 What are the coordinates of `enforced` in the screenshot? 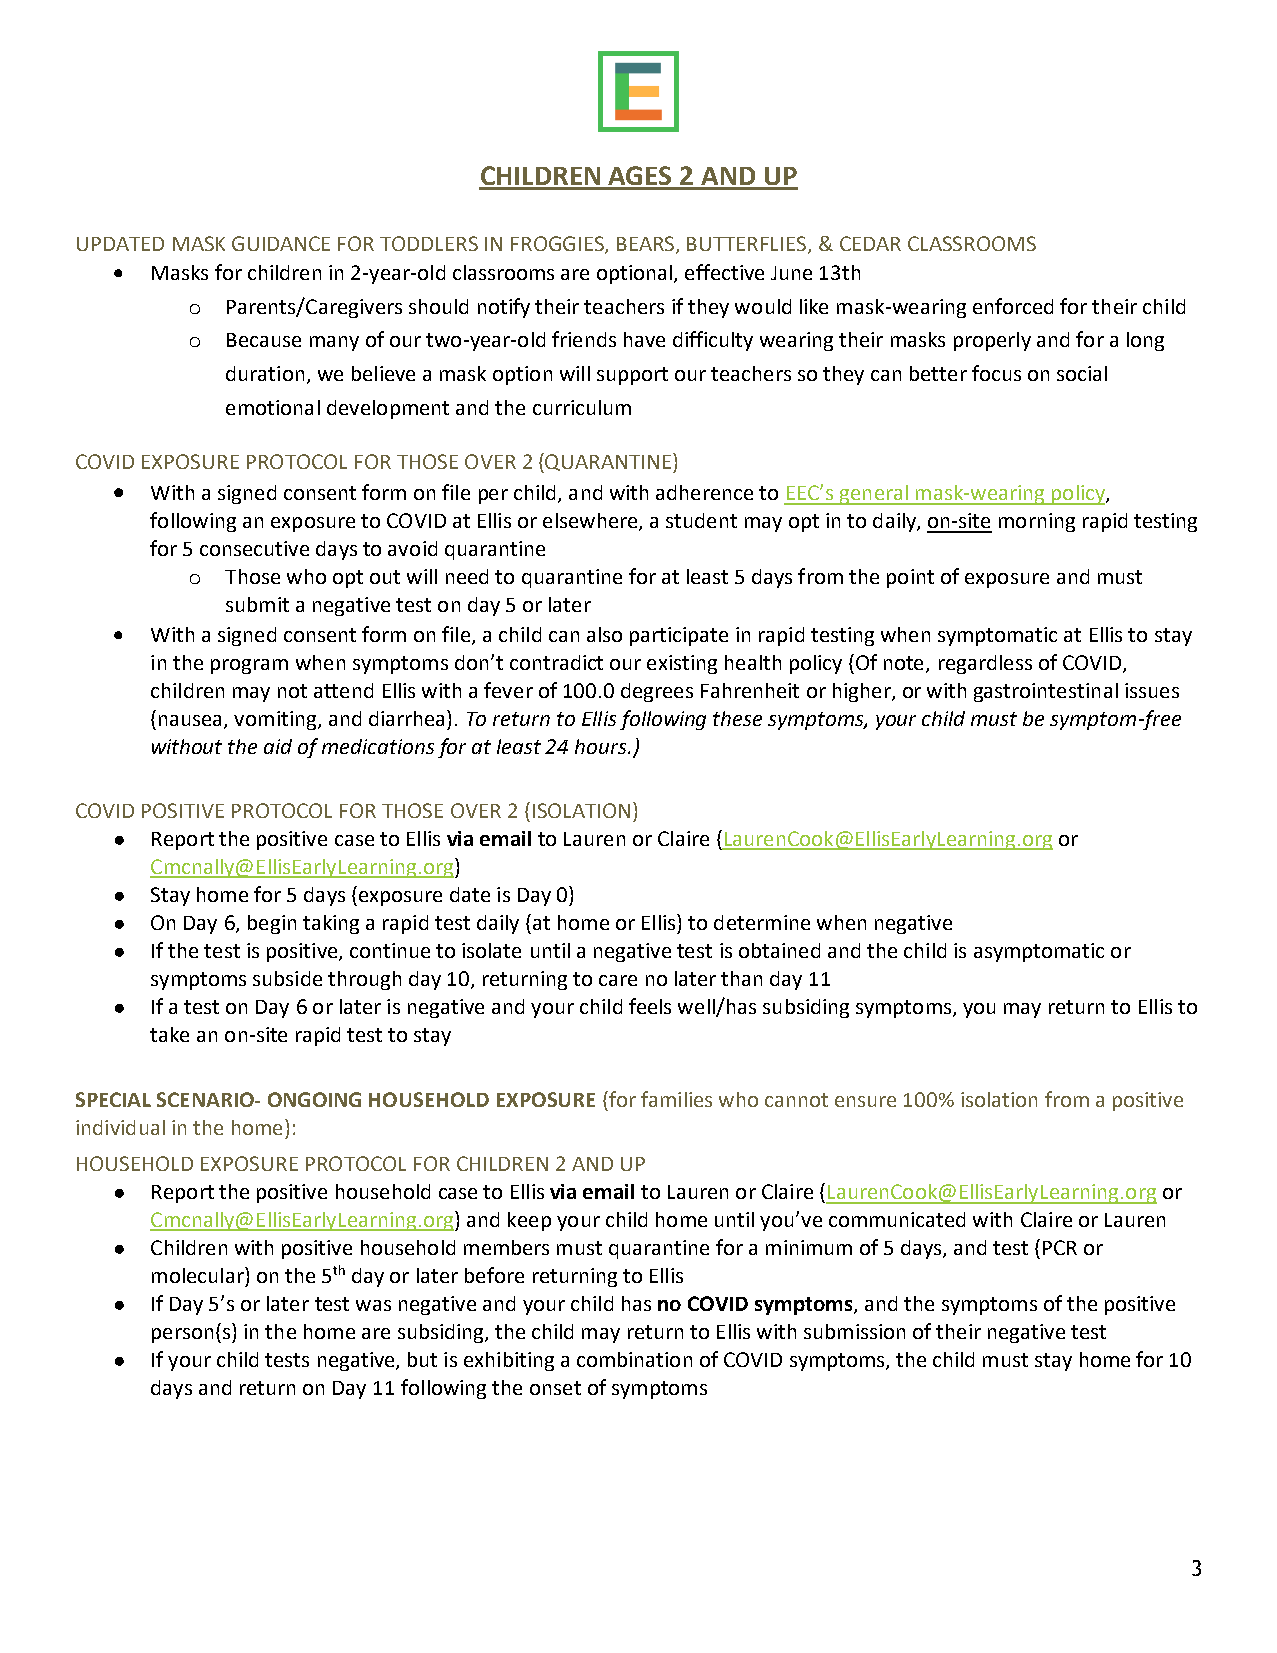 It's located at (1013, 306).
